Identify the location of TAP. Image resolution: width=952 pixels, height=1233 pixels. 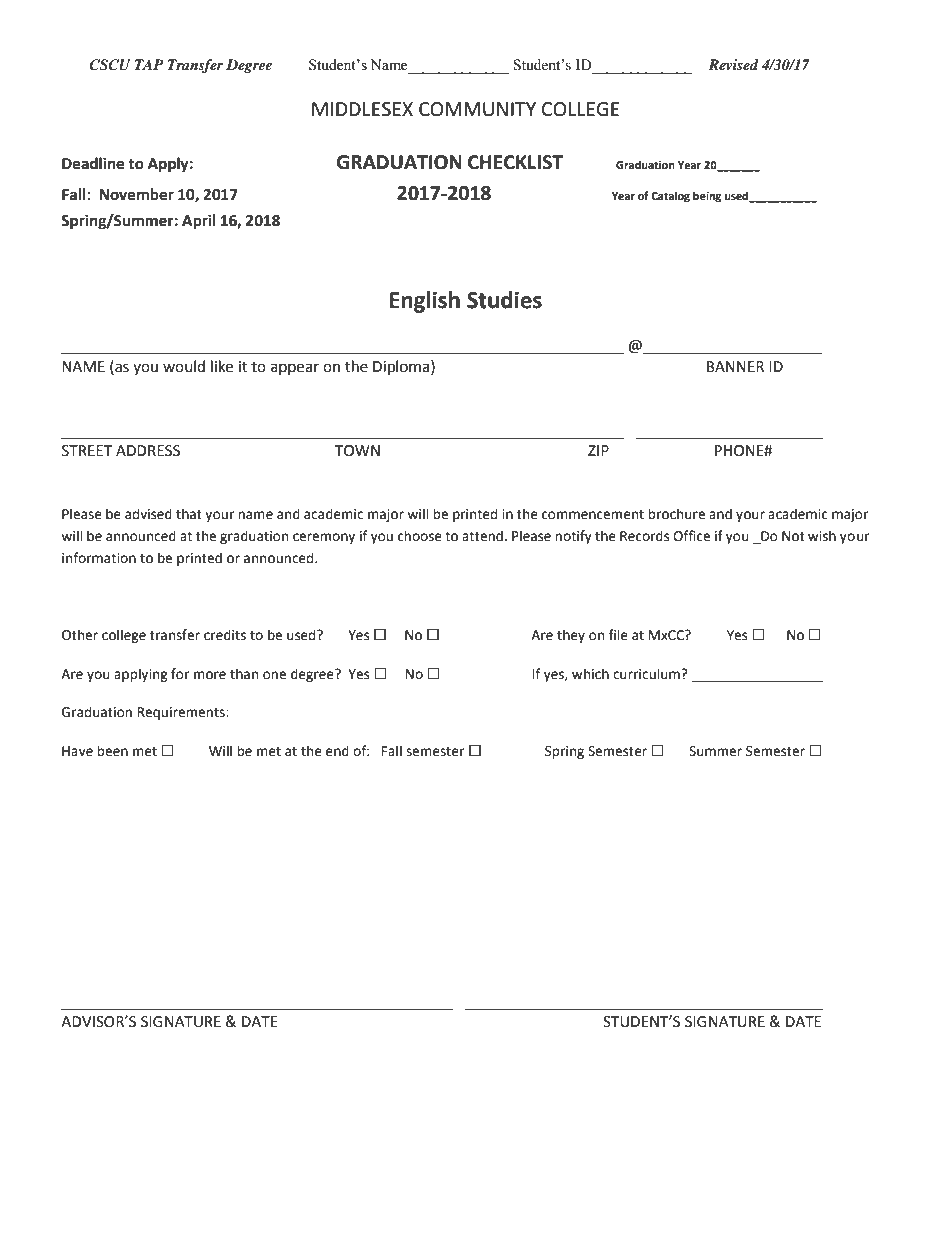
(149, 64).
